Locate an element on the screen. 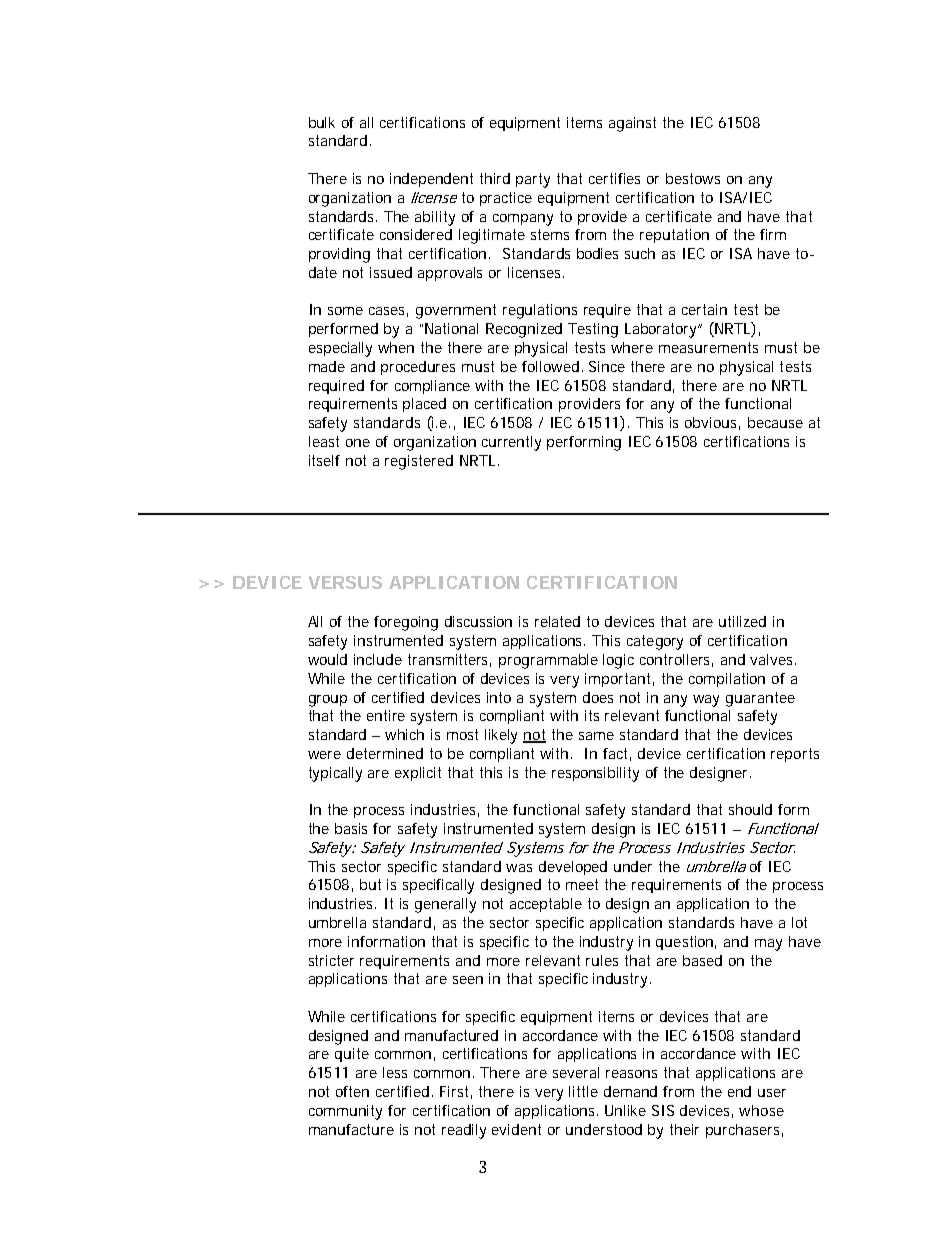  when is located at coordinates (396, 347).
